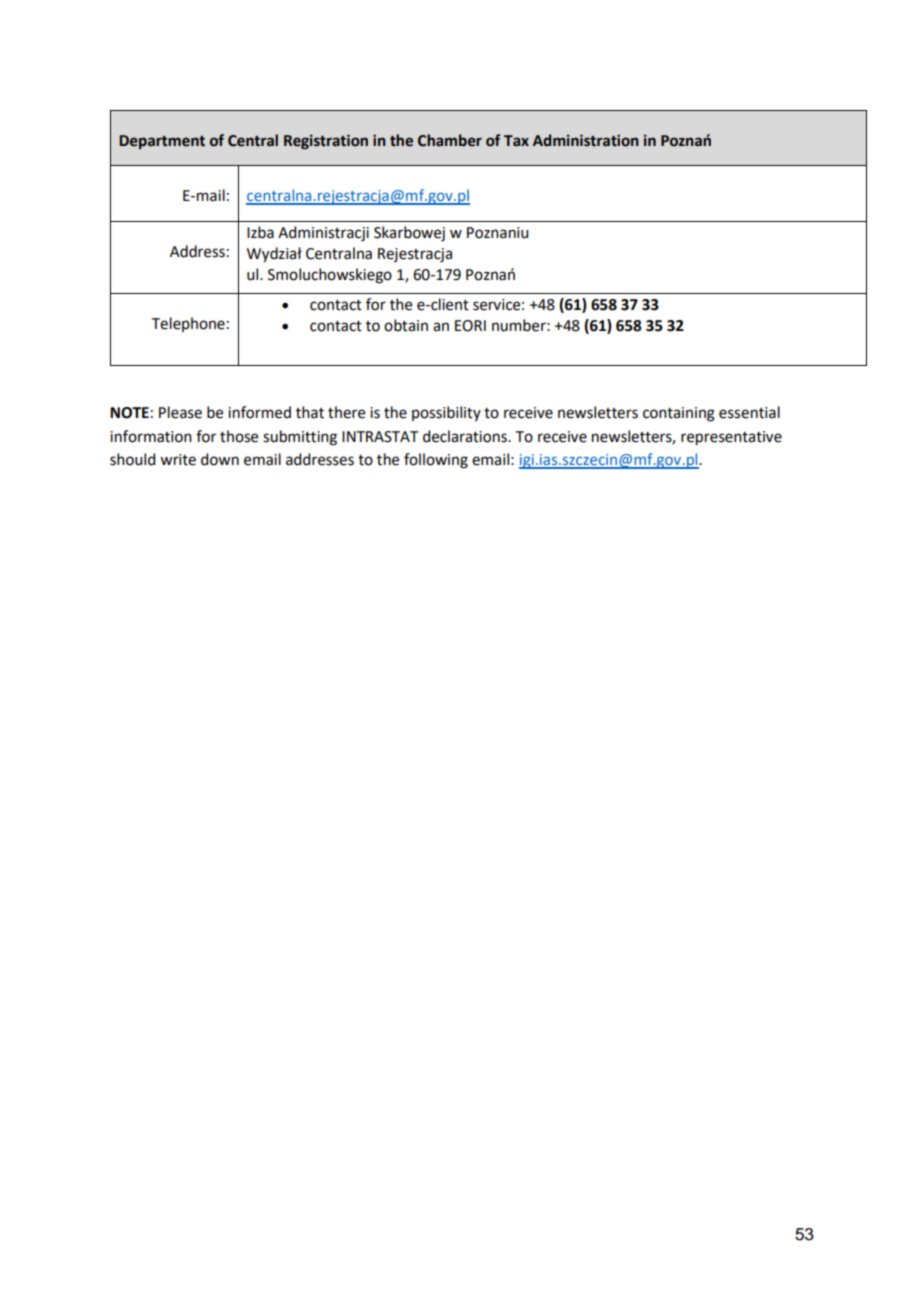  What do you see at coordinates (188, 324) in the page?
I see `Telephone` at bounding box center [188, 324].
